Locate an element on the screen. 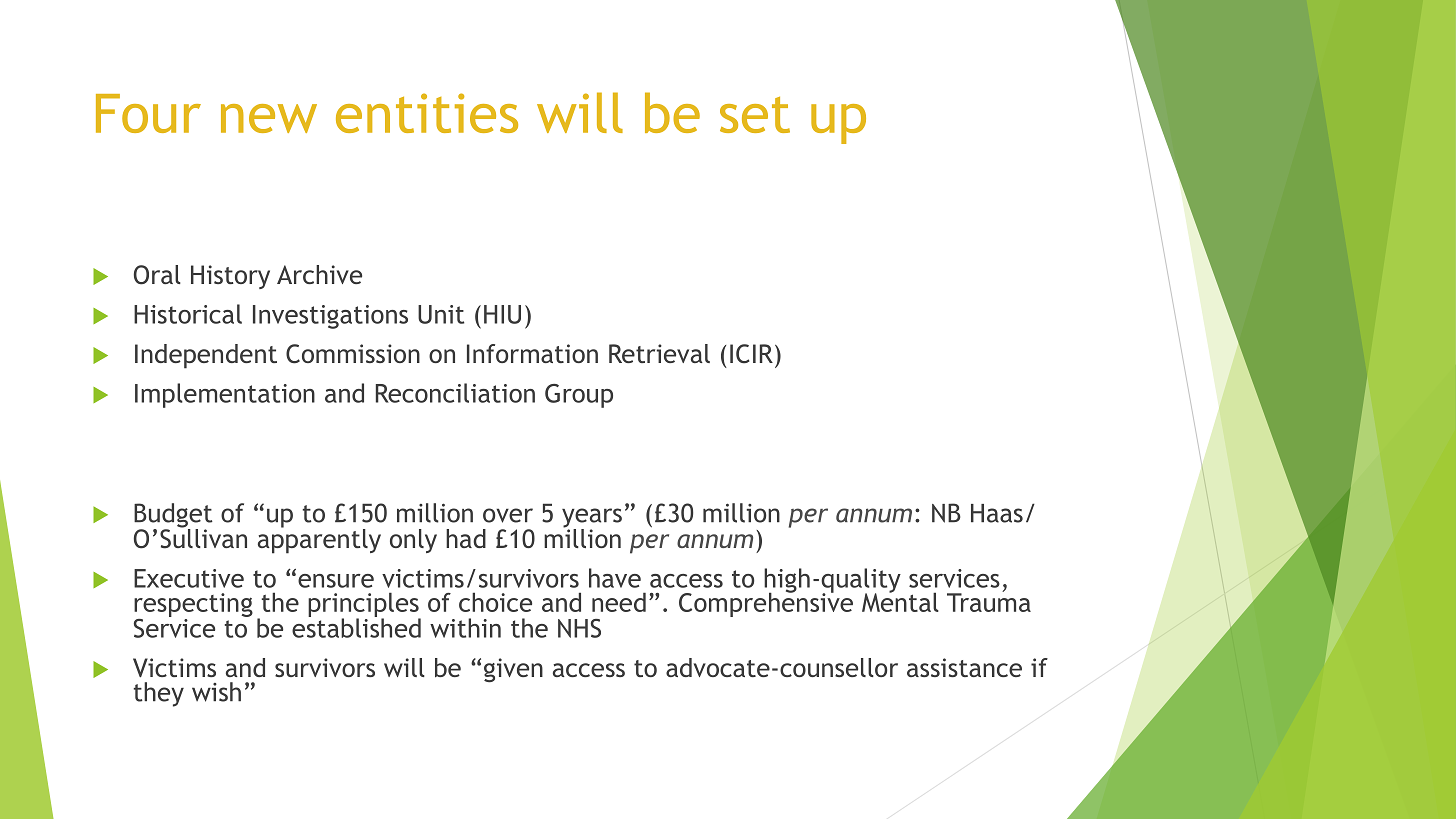 Image resolution: width=1456 pixels, height=819 pixels. entities is located at coordinates (427, 113).
